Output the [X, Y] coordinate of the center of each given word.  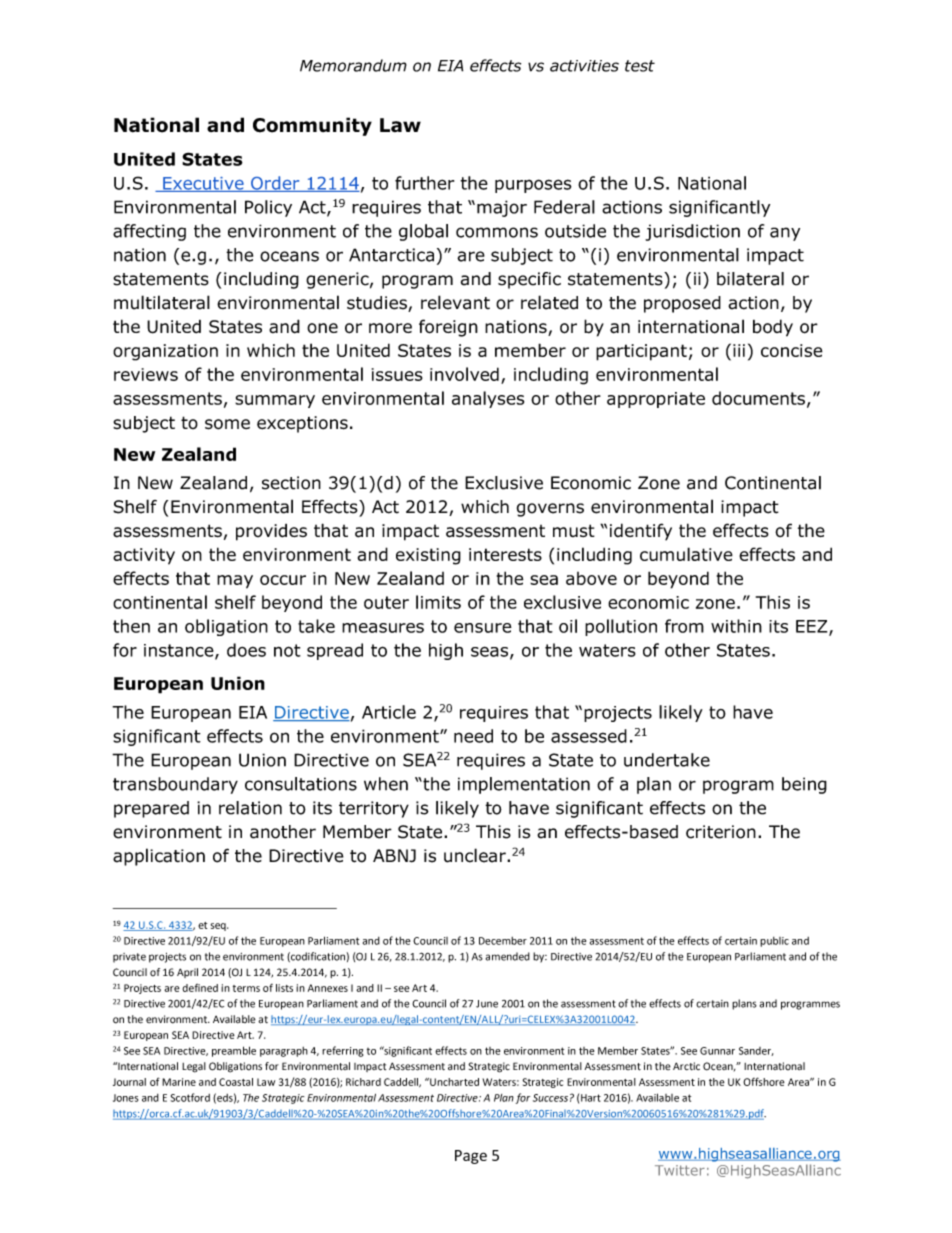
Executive [203, 184]
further [424, 183]
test [640, 66]
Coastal [236, 1082]
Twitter [680, 1170]
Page [471, 1157]
